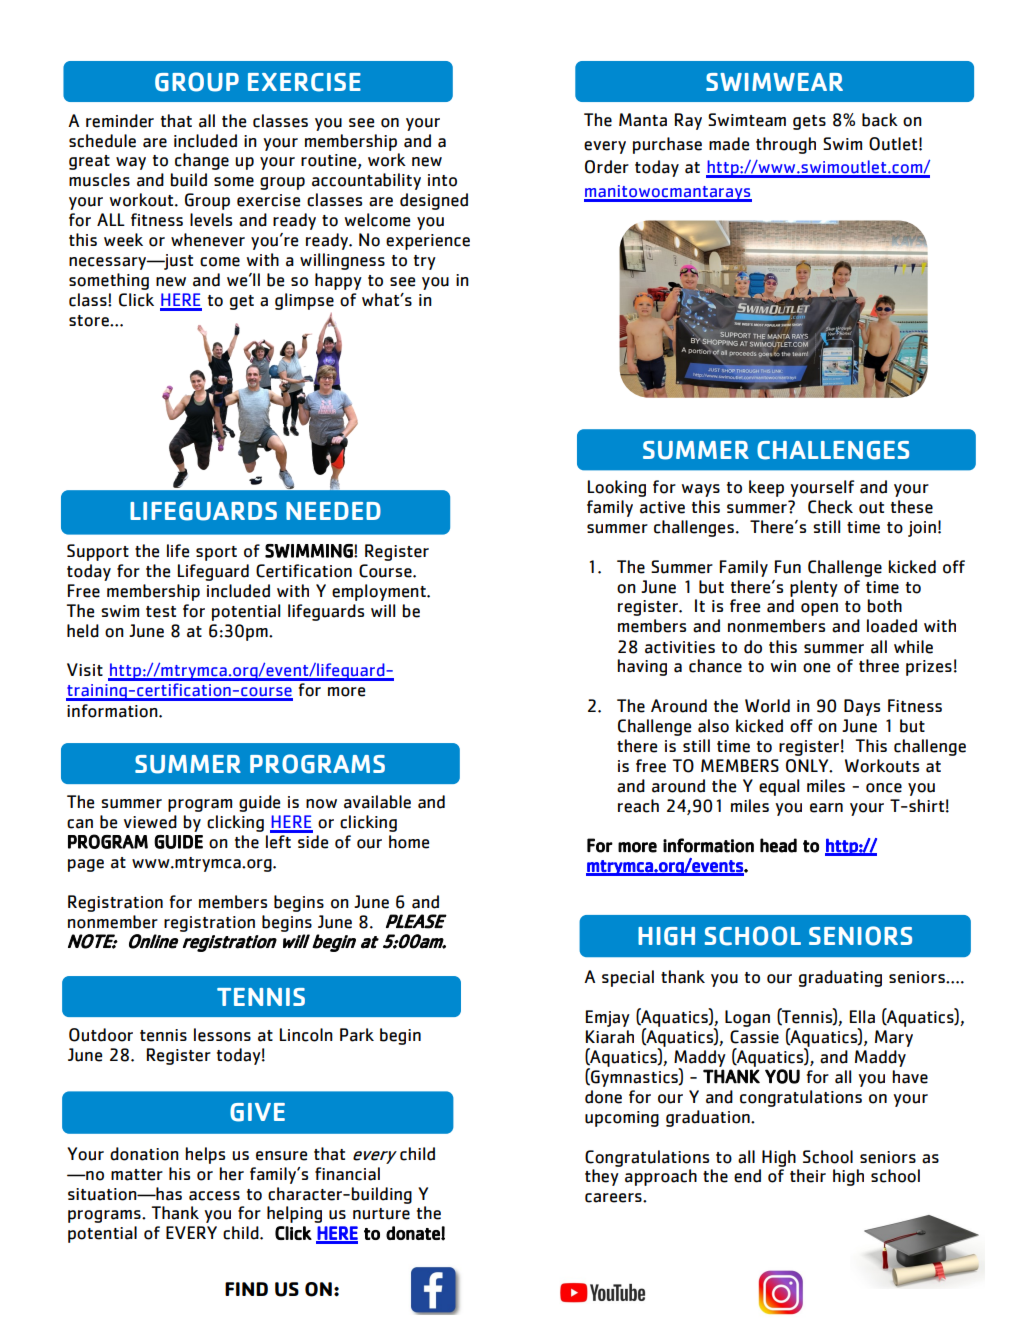 The width and height of the page is (1036, 1341). I want to click on Visit, so click(85, 669).
